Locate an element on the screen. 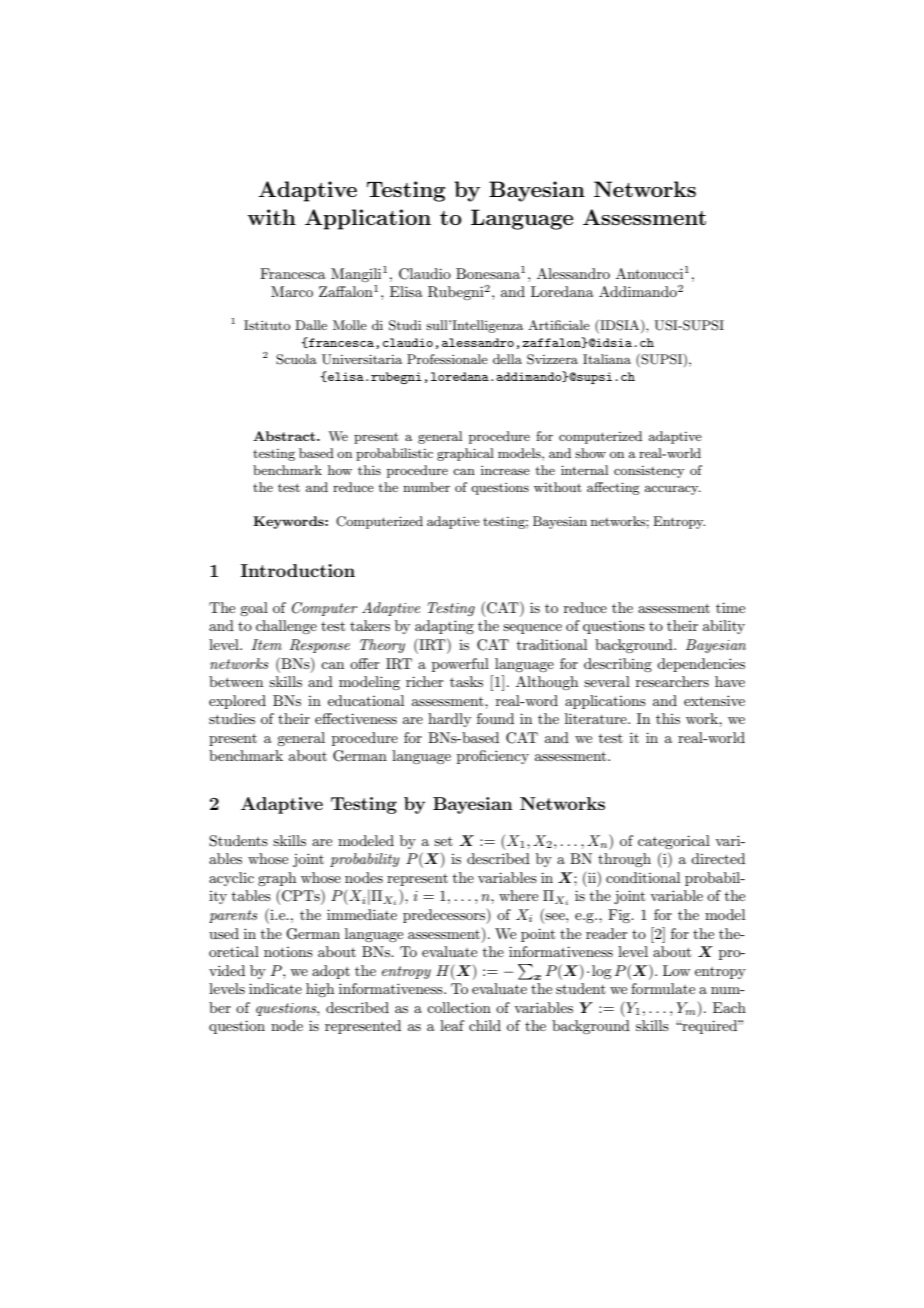  Italiana is located at coordinates (607, 359).
